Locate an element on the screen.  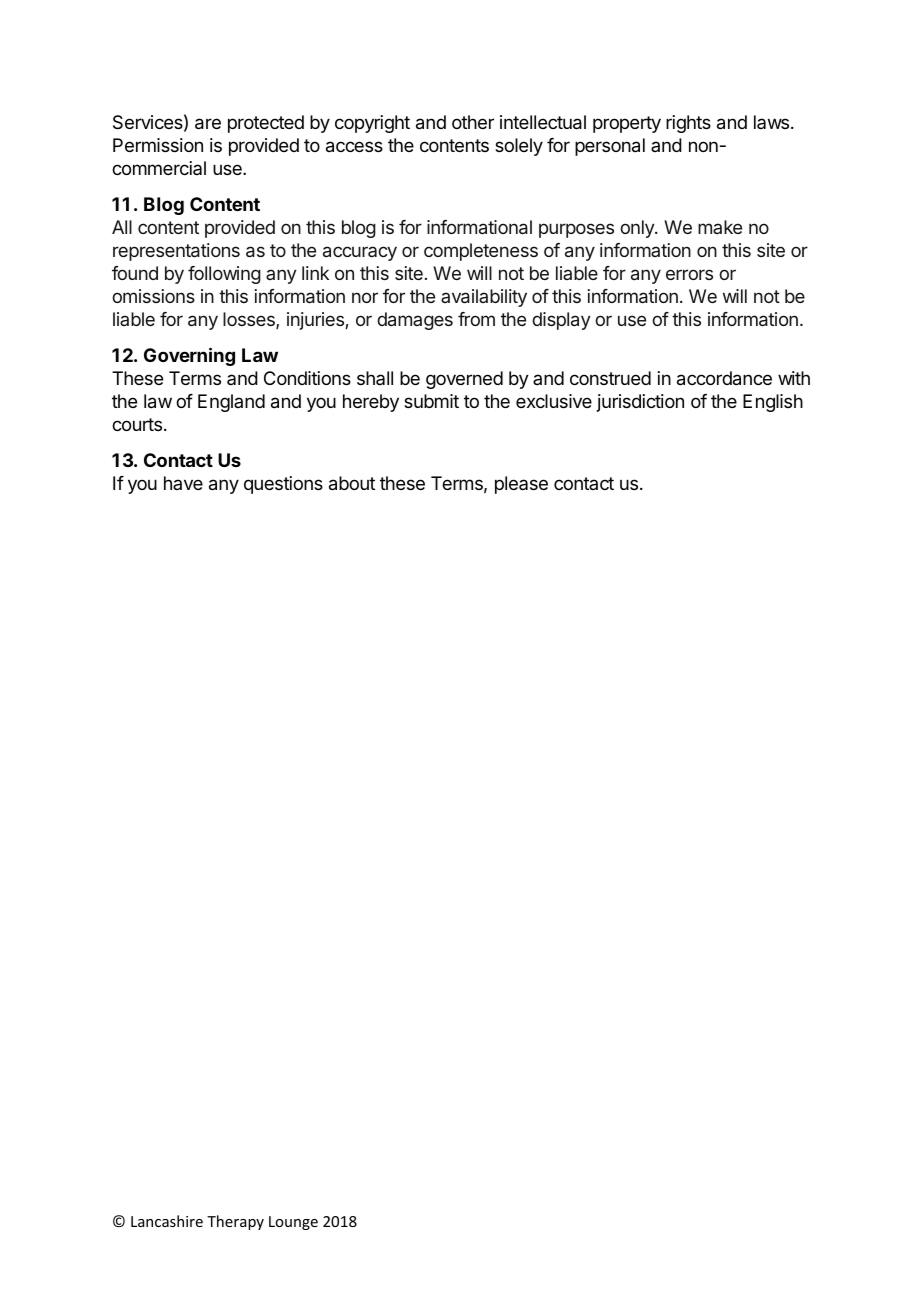
English is located at coordinates (773, 403).
